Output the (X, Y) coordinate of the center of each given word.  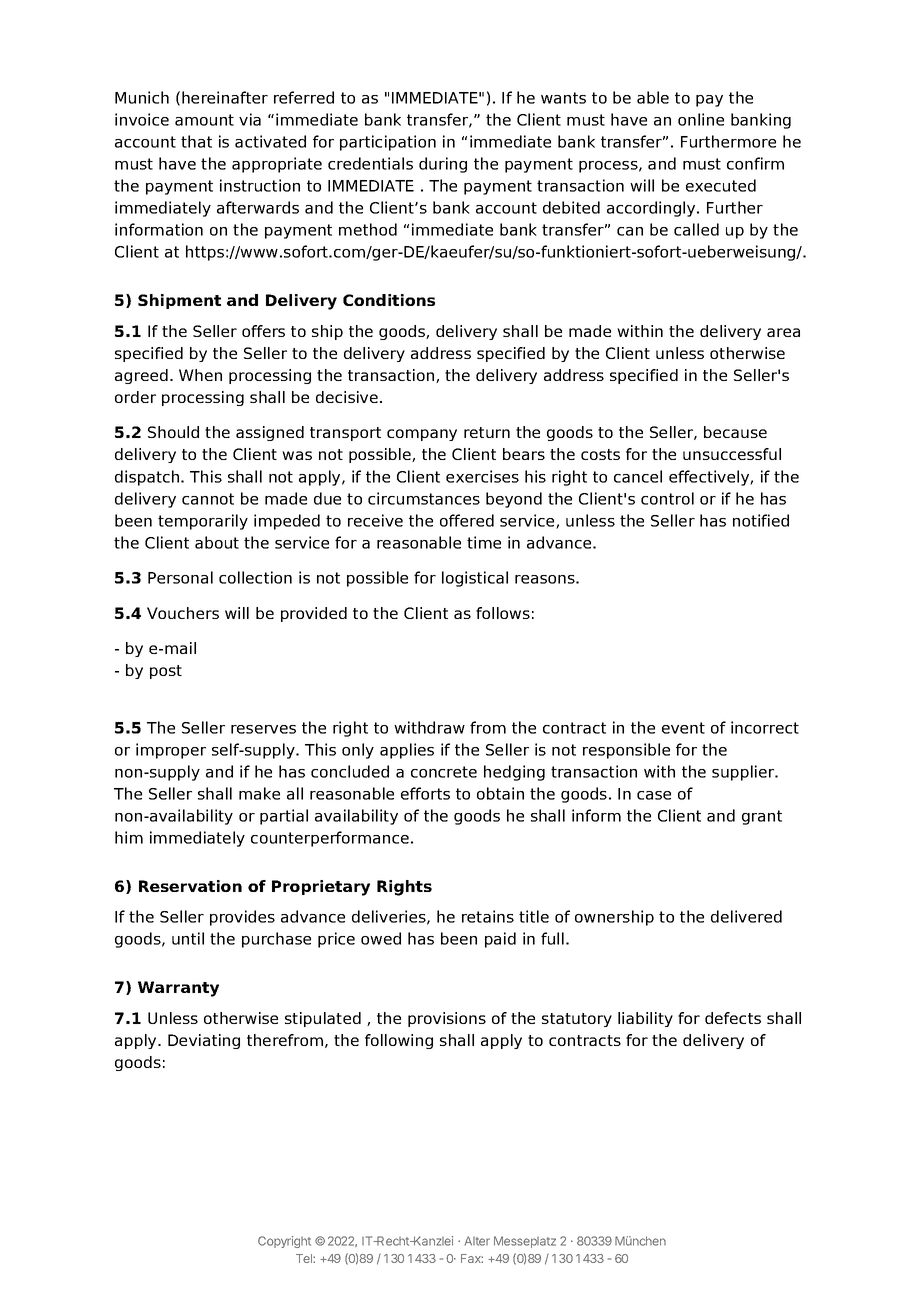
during (443, 165)
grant (762, 817)
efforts (425, 793)
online (701, 119)
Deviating (204, 1041)
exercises (482, 476)
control (667, 498)
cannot (208, 499)
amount (204, 120)
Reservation (190, 886)
